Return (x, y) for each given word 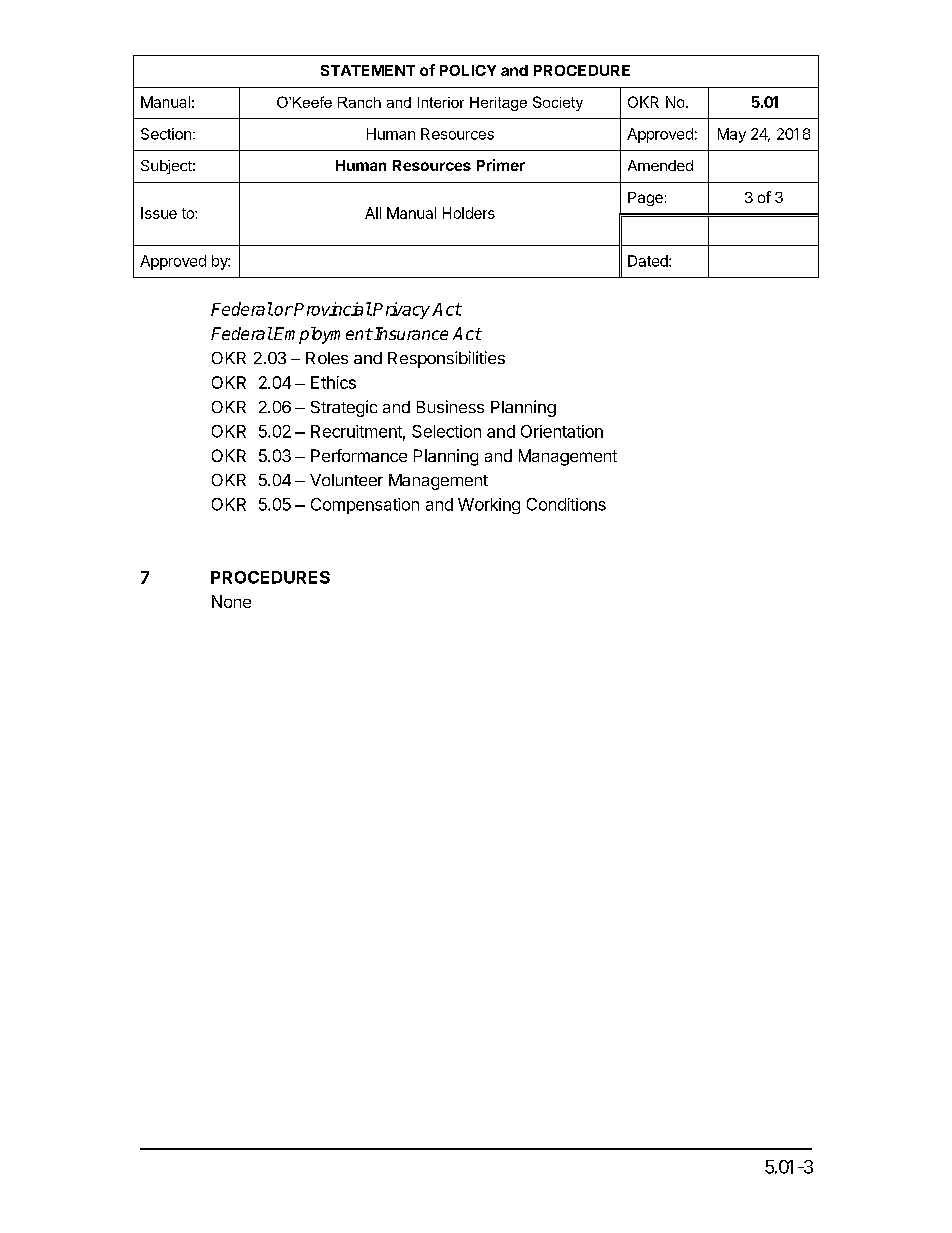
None (231, 601)
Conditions (566, 504)
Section (166, 134)
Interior (441, 102)
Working (489, 506)
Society (558, 103)
